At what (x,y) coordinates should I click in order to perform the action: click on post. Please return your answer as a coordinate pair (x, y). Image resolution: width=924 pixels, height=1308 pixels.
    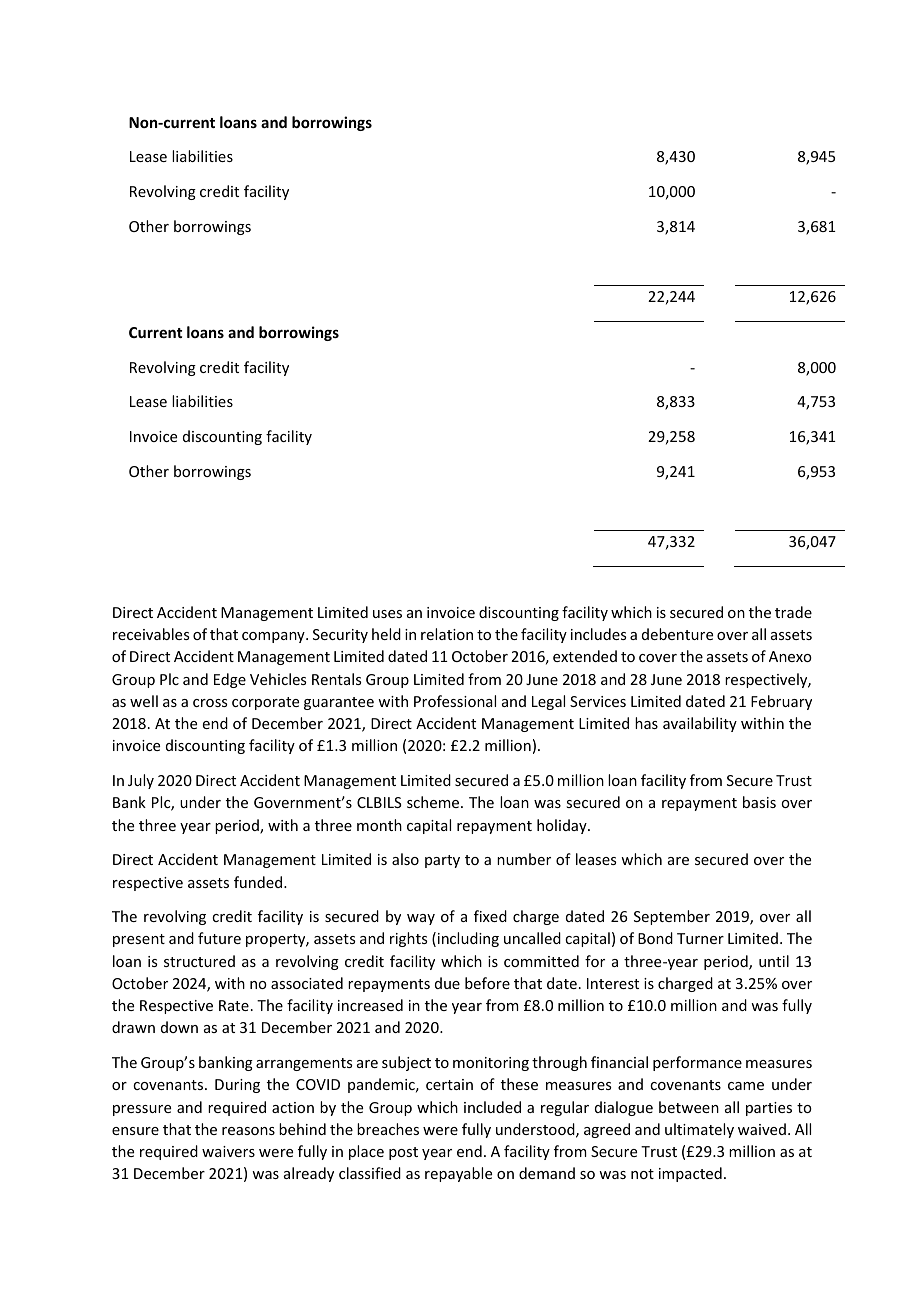
    Looking at the image, I should click on (403, 1153).
